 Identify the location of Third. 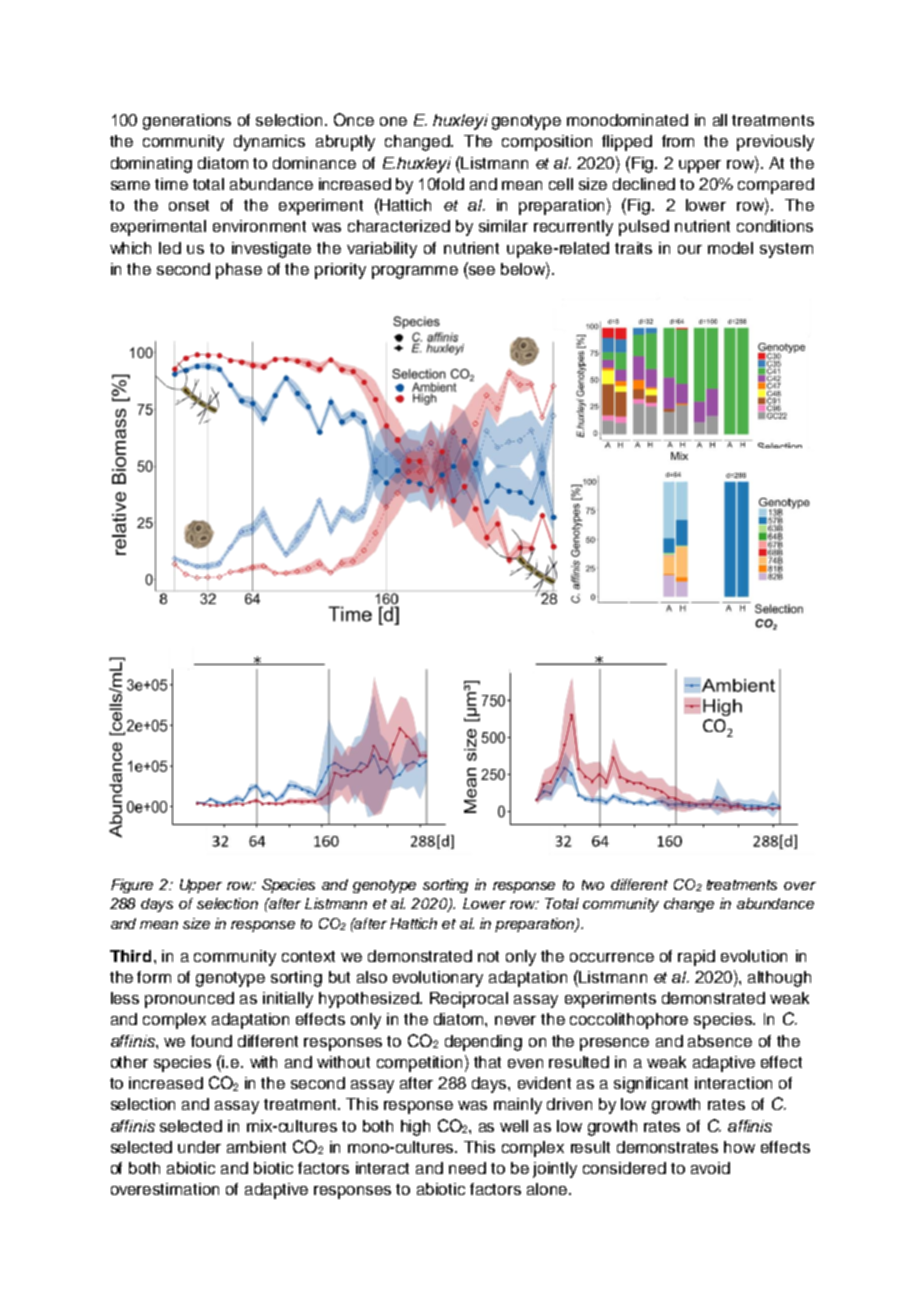
(130, 956).
